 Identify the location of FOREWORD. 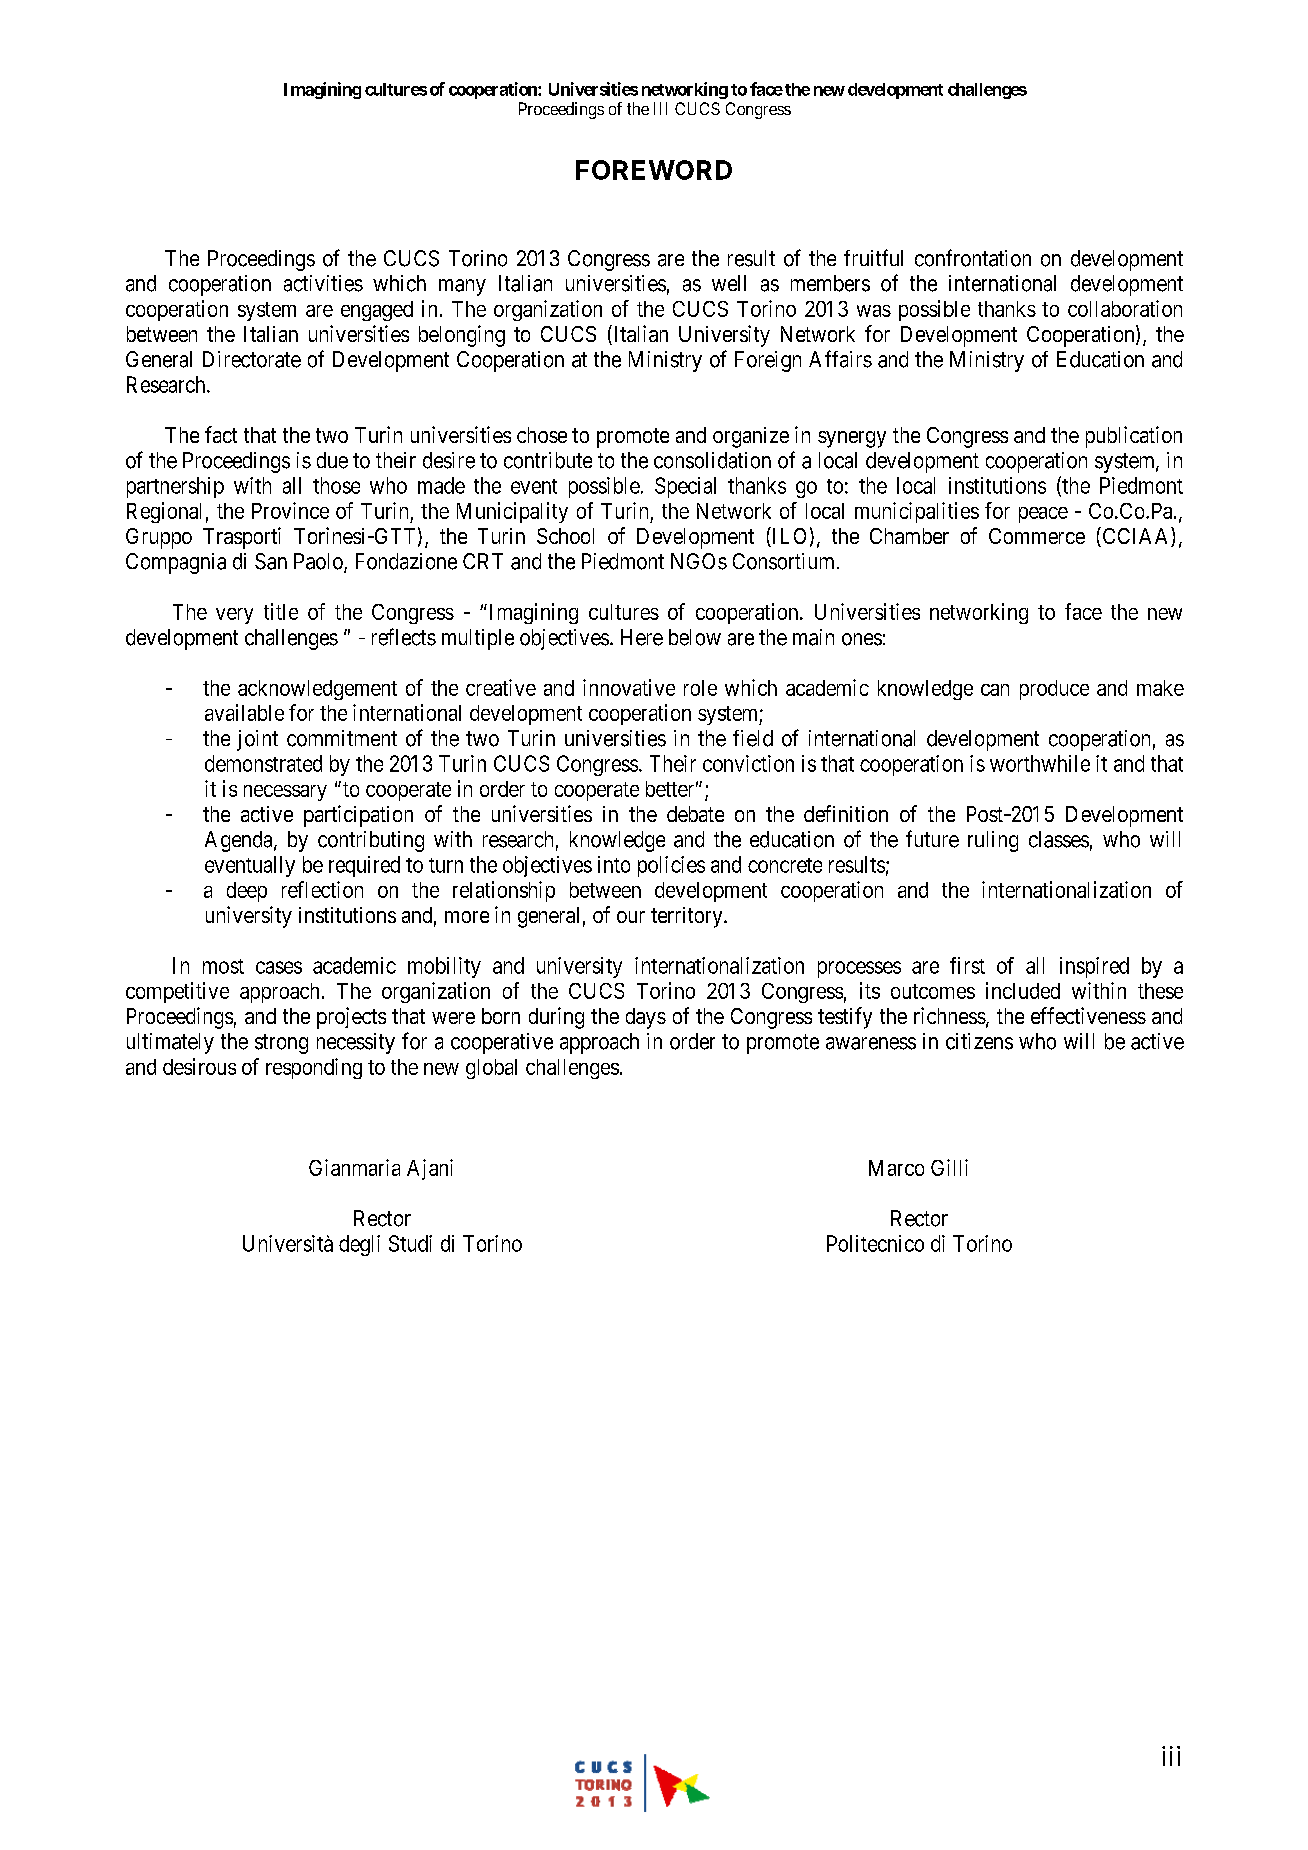
(654, 170).
